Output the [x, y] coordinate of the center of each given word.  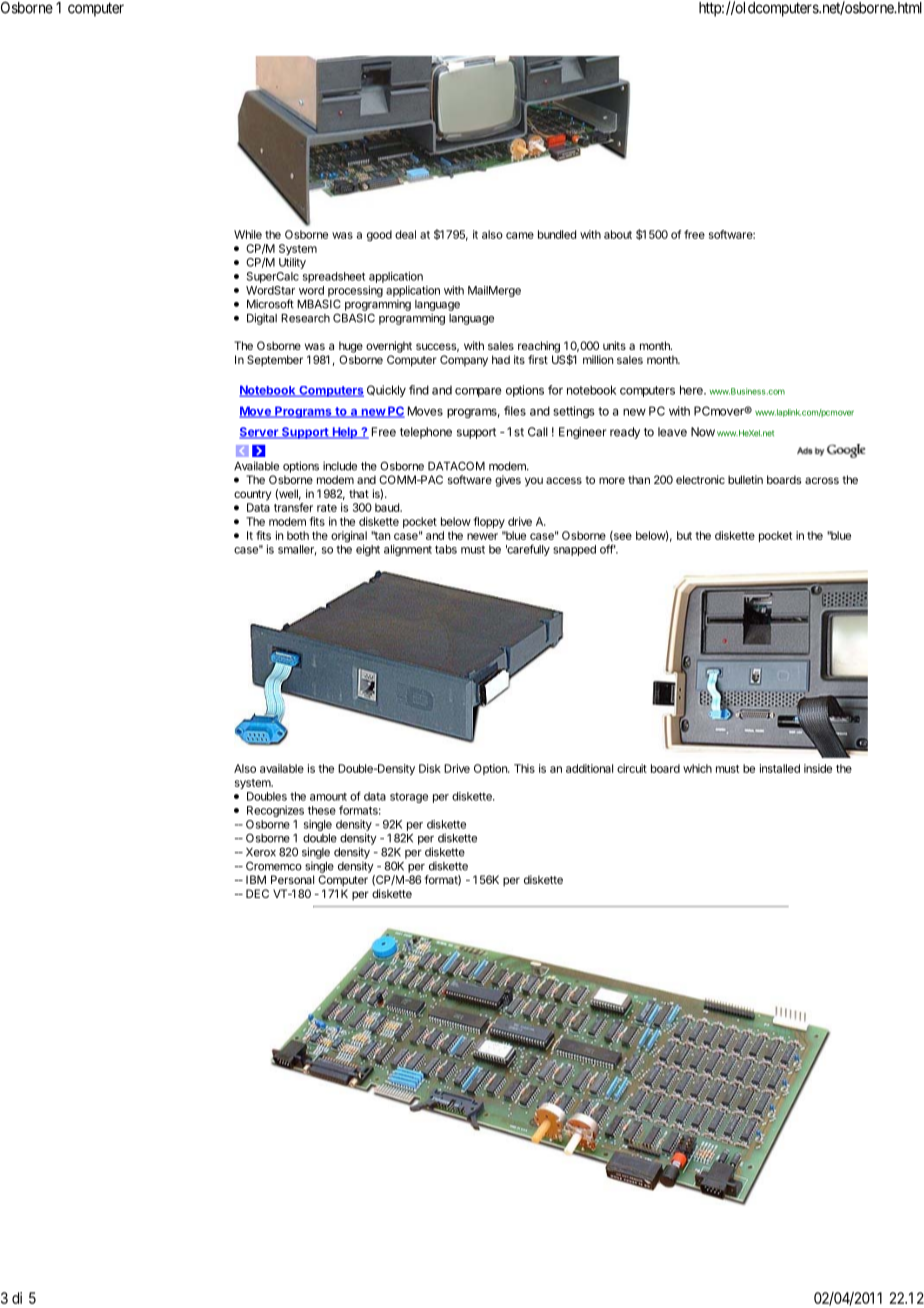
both [298, 535]
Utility [292, 263]
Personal [292, 879]
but [684, 535]
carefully [528, 550]
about [618, 234]
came [520, 235]
